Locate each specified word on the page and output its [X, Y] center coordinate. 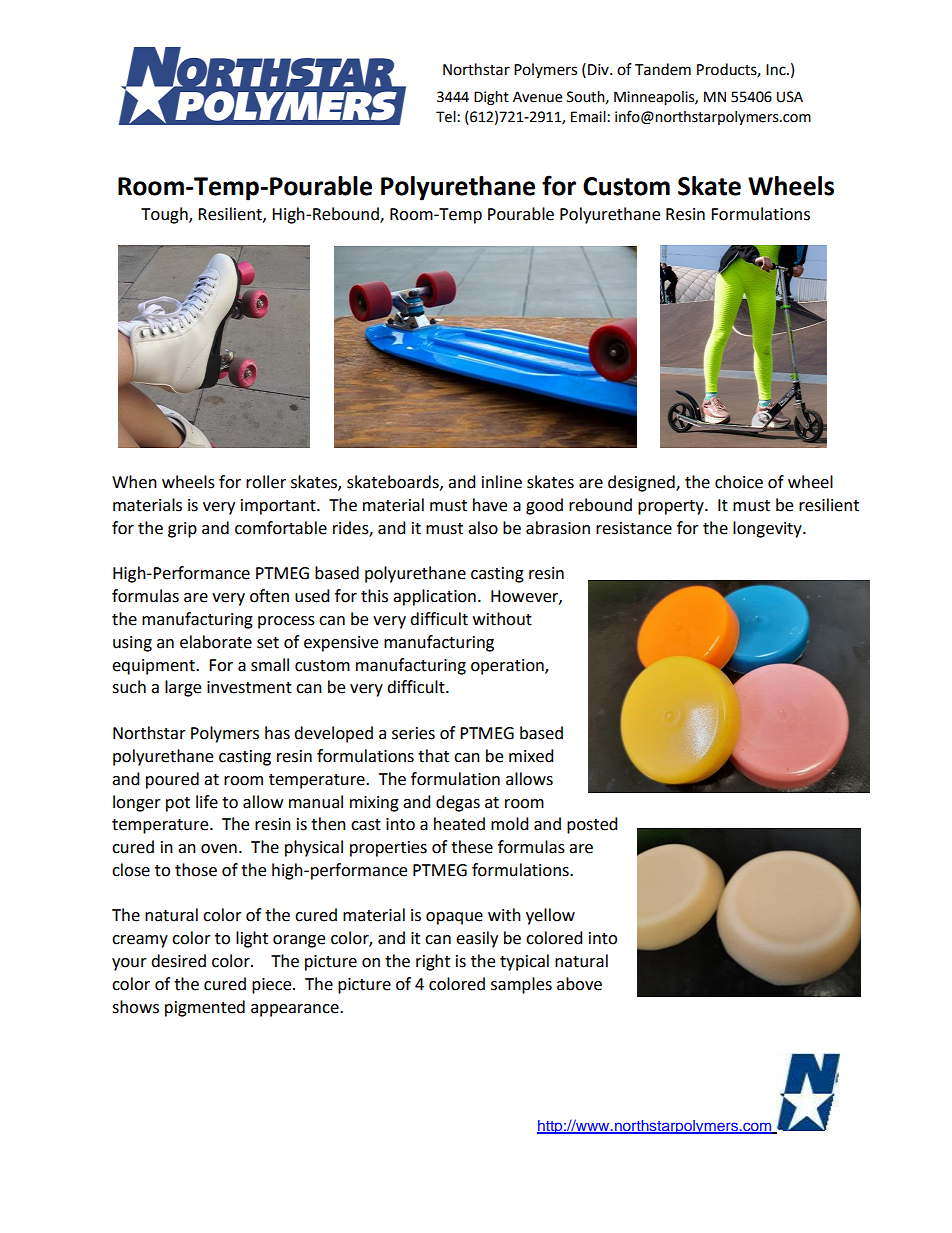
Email [589, 117]
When [134, 482]
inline [502, 482]
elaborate [216, 642]
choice [739, 482]
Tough [165, 215]
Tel [447, 117]
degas [458, 803]
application [434, 597]
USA [790, 97]
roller [266, 482]
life [207, 802]
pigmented [205, 1008]
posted [592, 825]
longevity [768, 529]
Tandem [663, 69]
